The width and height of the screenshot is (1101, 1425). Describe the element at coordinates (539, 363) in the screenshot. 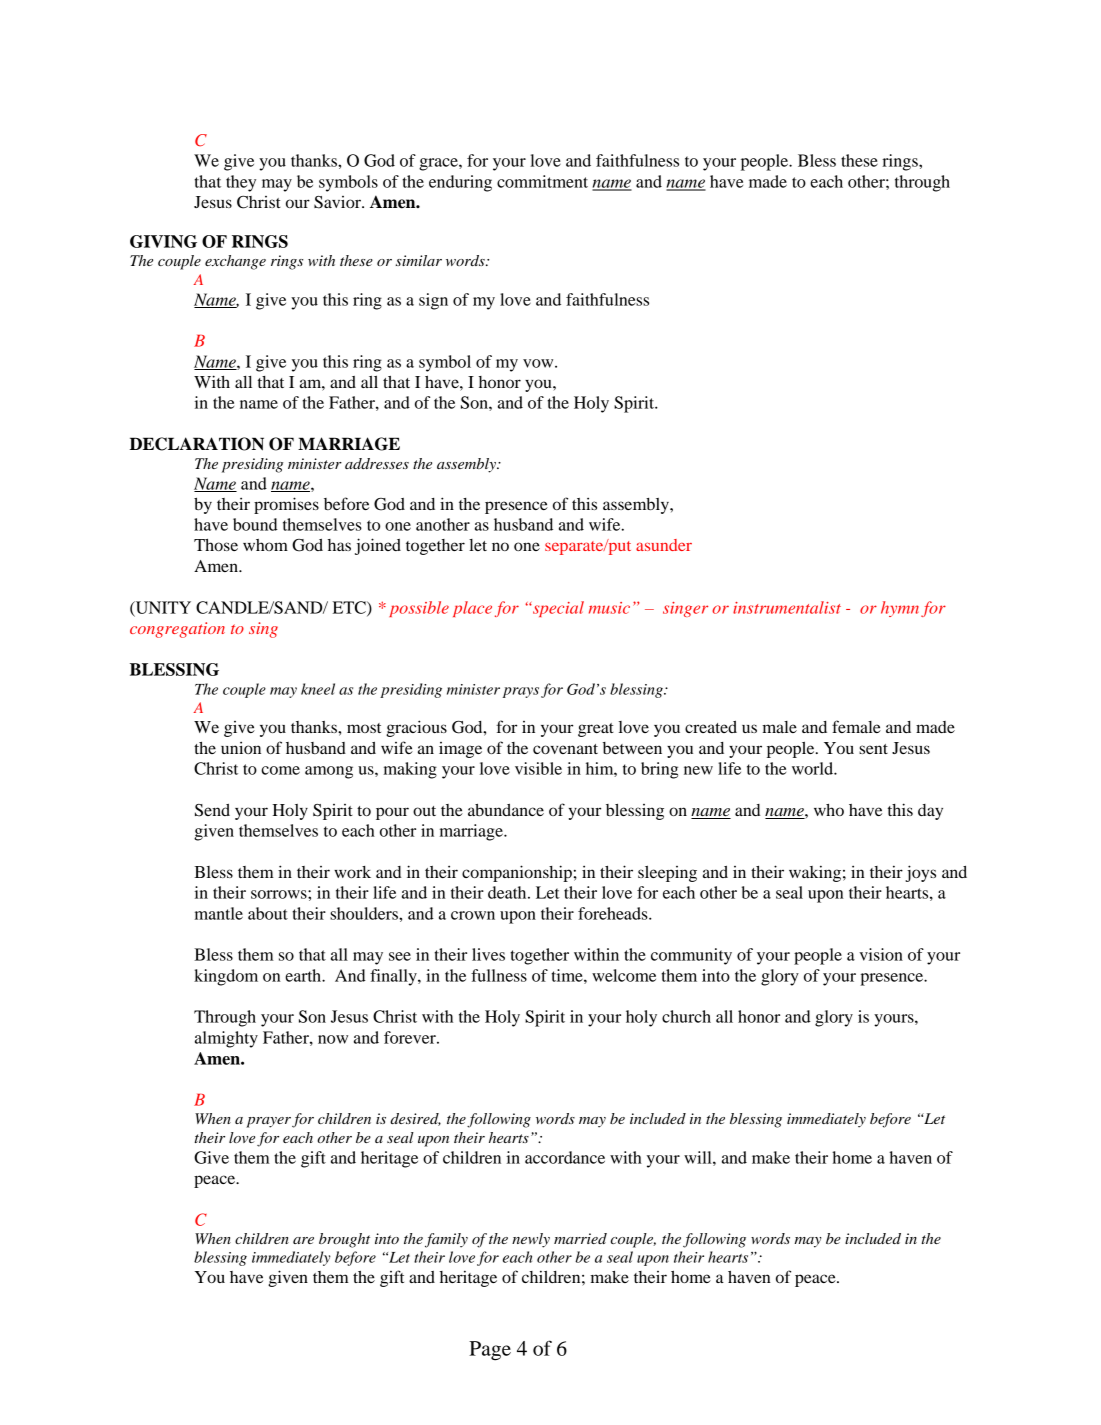

I see `vow` at that location.
